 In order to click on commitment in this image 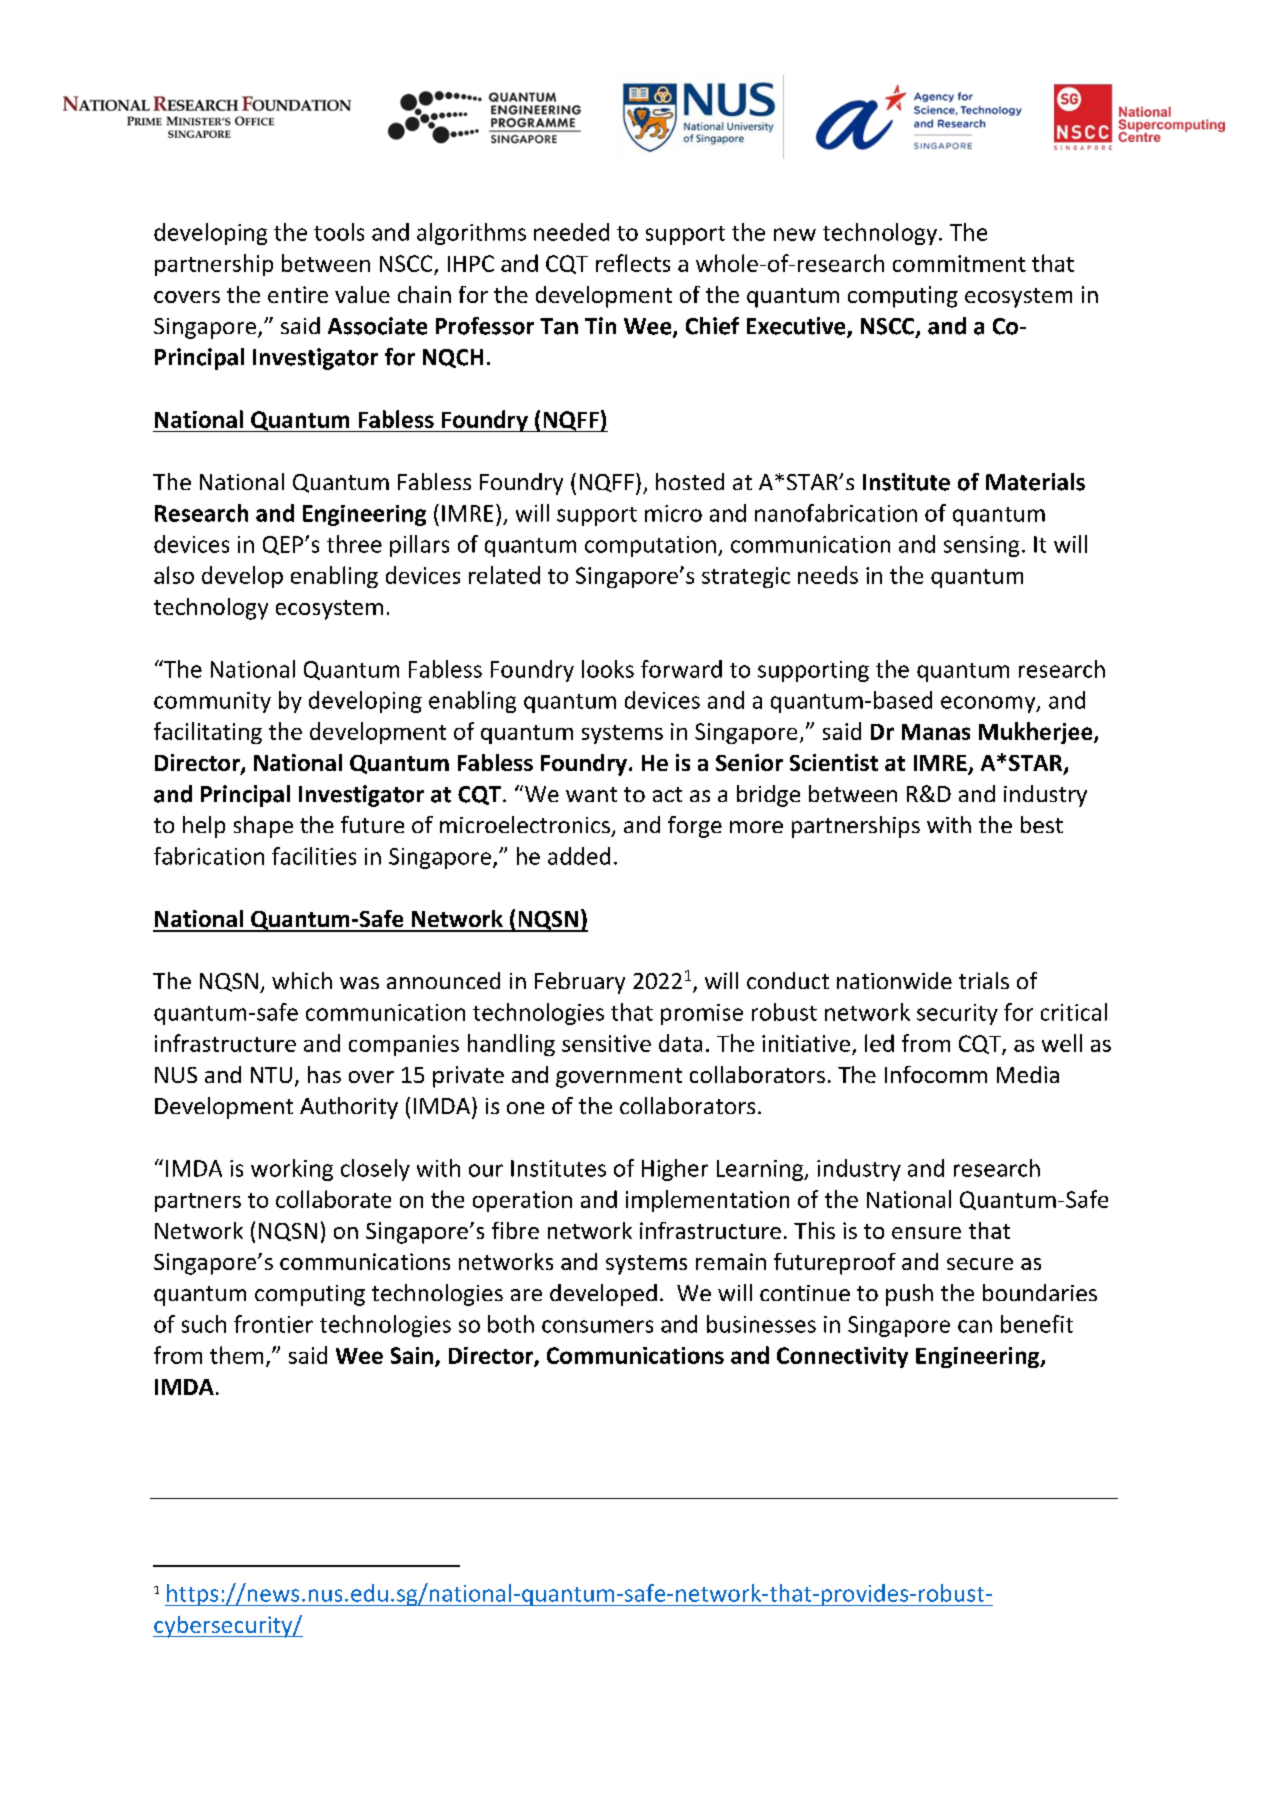, I will do `click(959, 263)`.
